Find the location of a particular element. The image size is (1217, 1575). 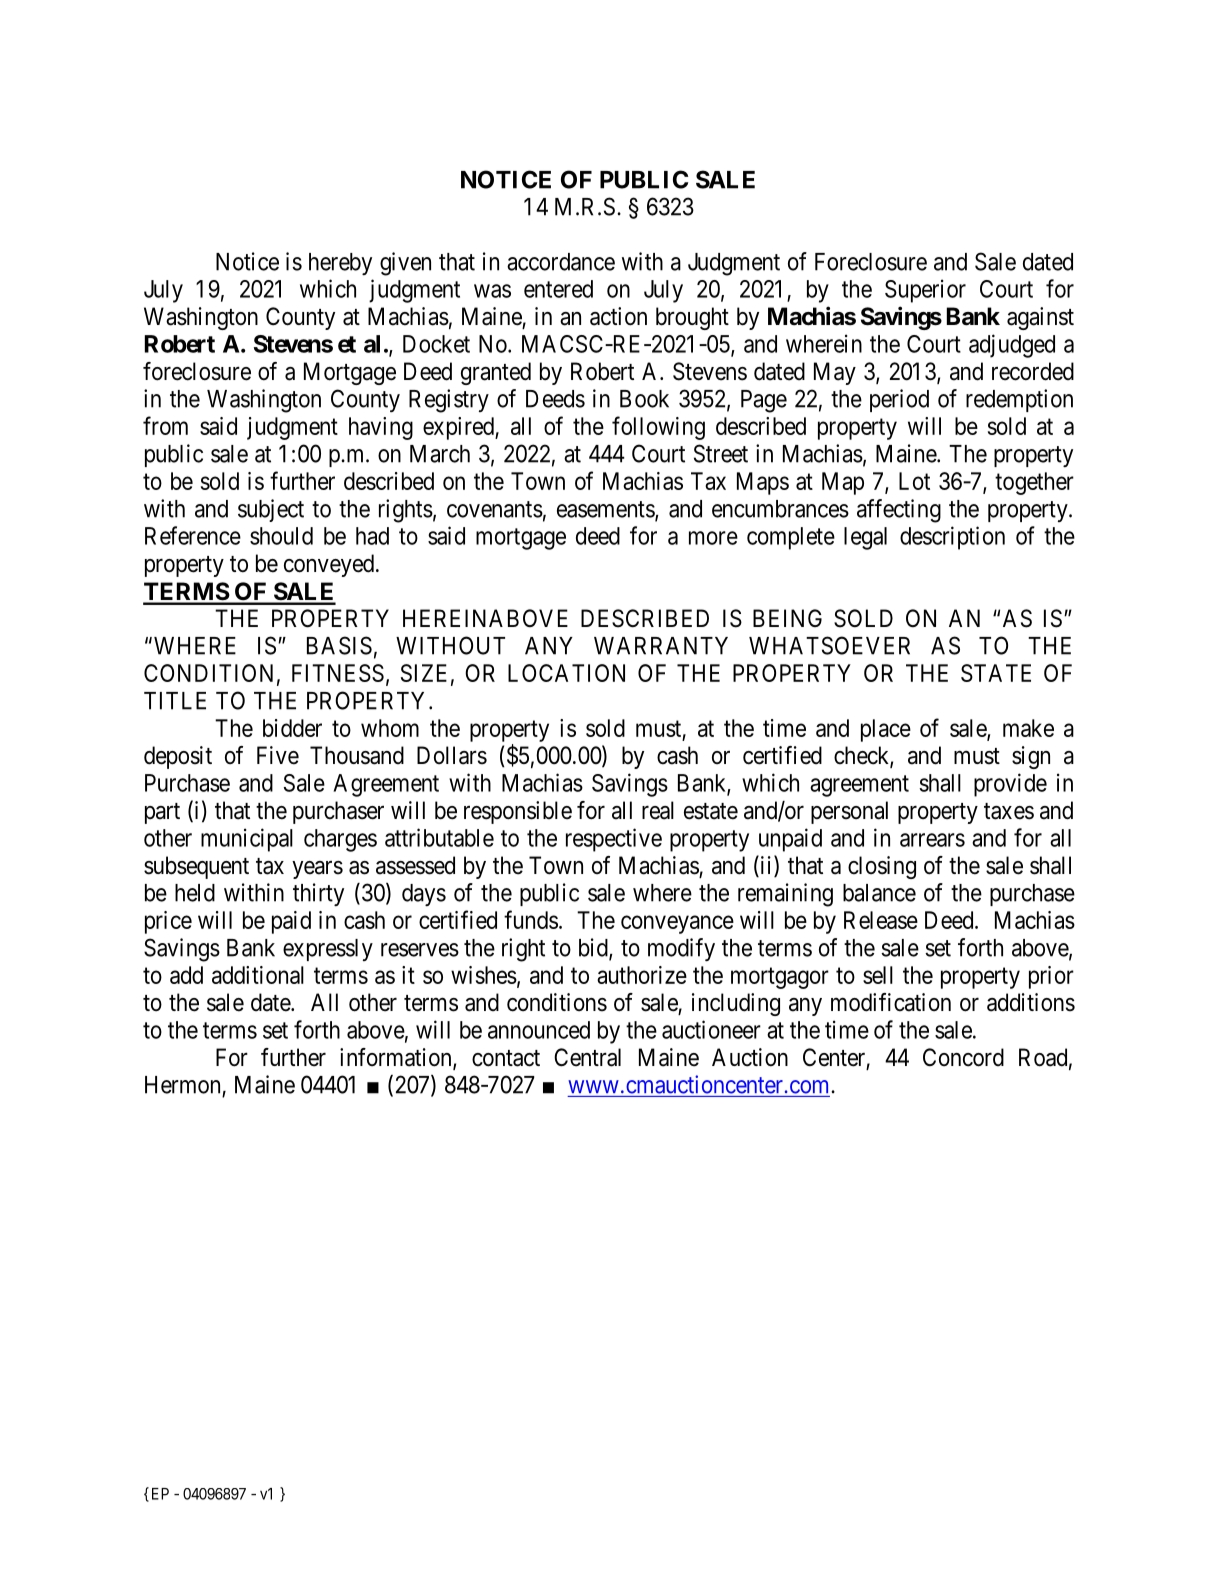

provide is located at coordinates (1010, 785).
